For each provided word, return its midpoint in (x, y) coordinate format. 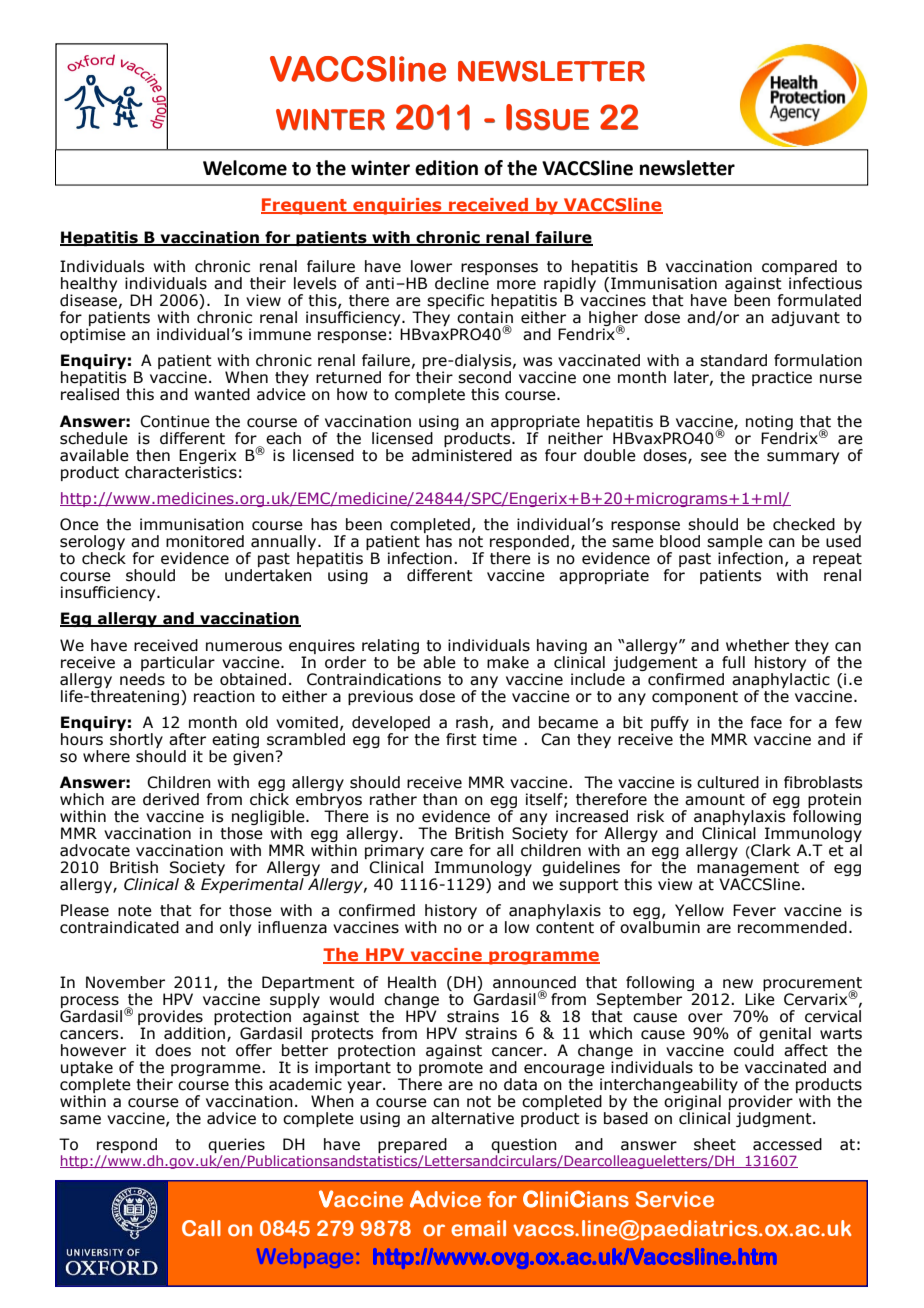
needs (142, 678)
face (766, 722)
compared (799, 269)
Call (201, 1228)
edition (446, 168)
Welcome (245, 168)
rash (472, 722)
